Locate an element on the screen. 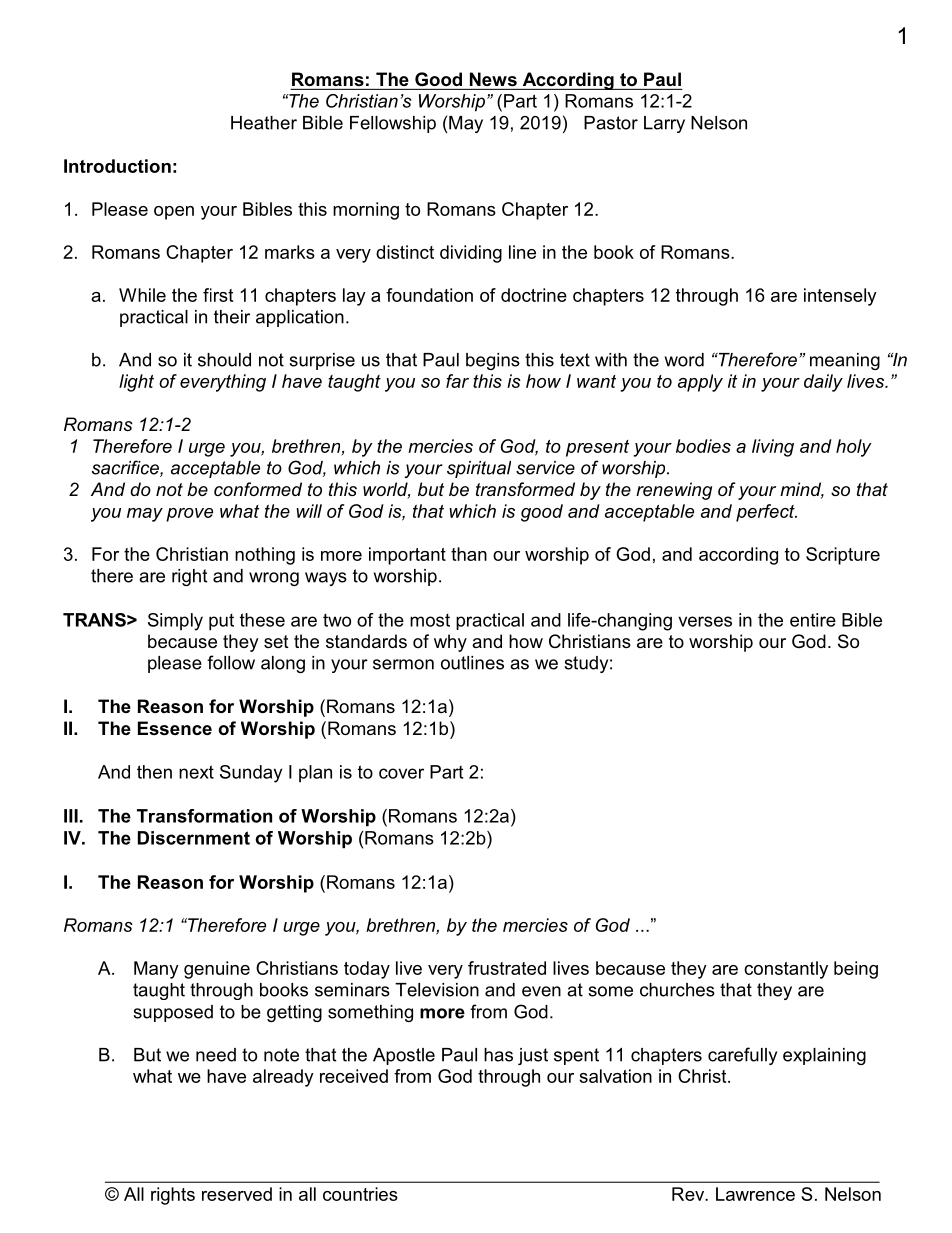  frustrated is located at coordinates (507, 968).
